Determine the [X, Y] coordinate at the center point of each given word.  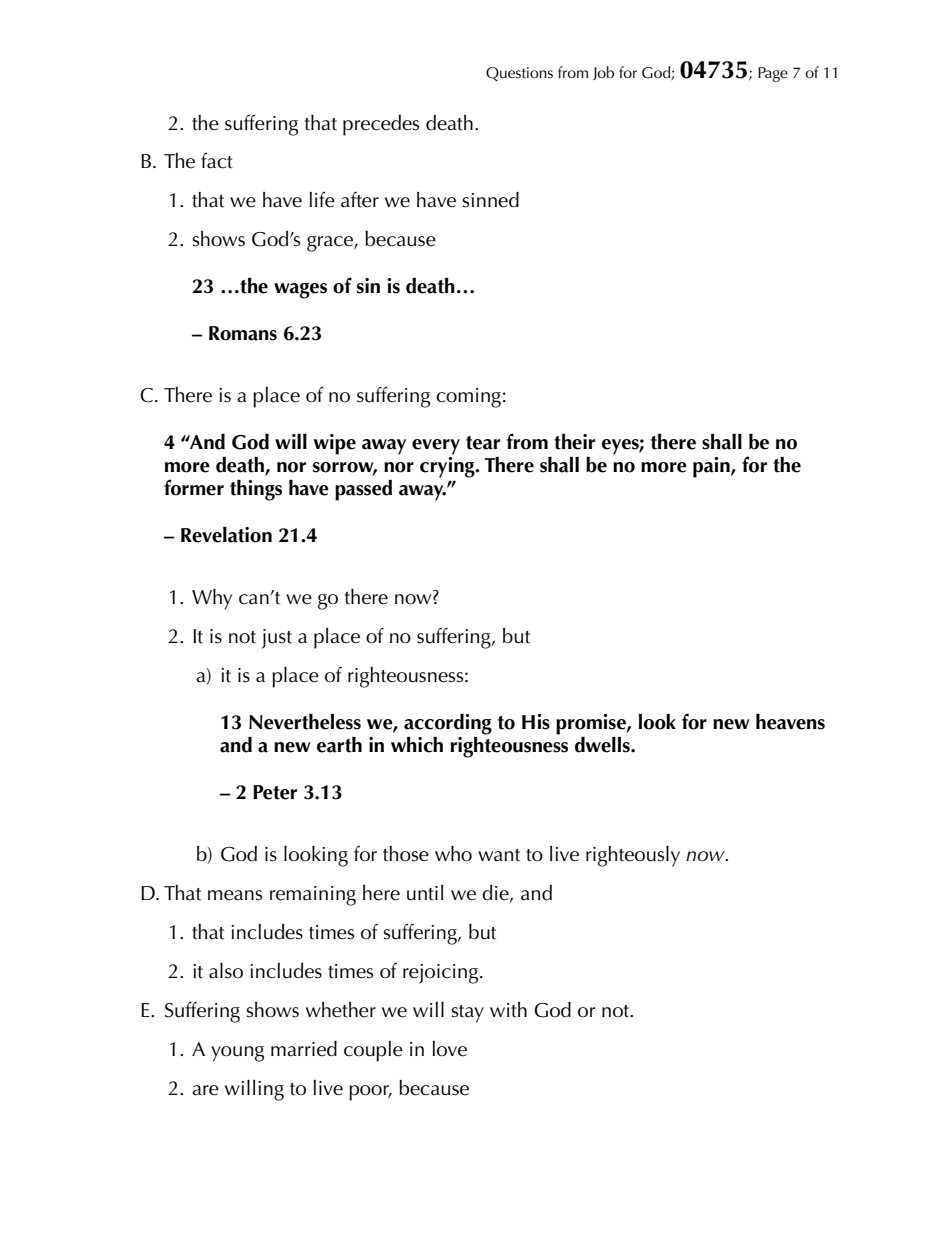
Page [773, 74]
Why [212, 599]
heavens [790, 722]
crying [448, 466]
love [450, 1049]
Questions [519, 74]
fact [217, 160]
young [237, 1054]
